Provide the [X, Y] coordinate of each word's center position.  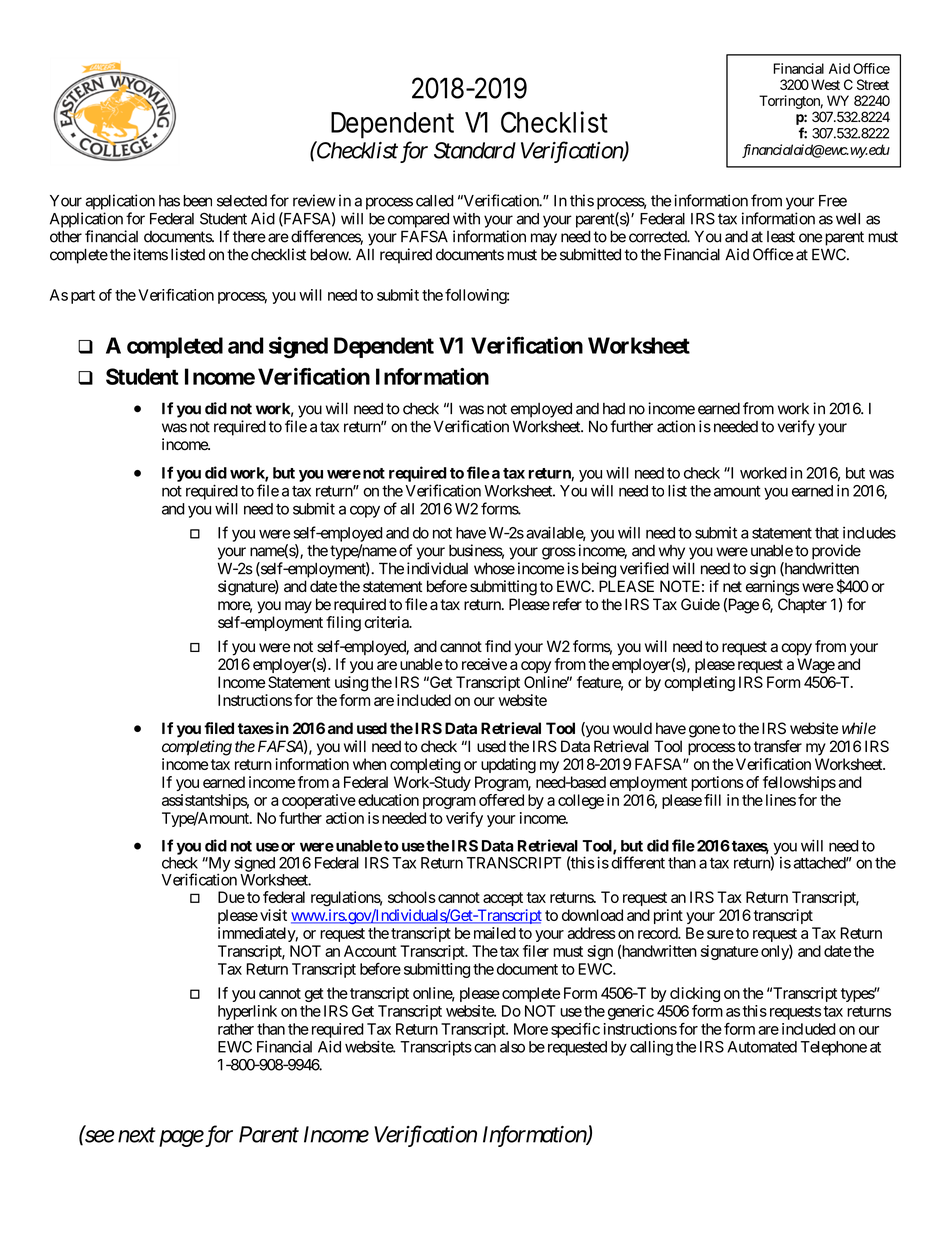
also [512, 1047]
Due [231, 897]
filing [343, 624]
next [137, 1135]
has [169, 201]
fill [712, 800]
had [614, 409]
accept [503, 899]
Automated [762, 1047]
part [83, 297]
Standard [475, 150]
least [781, 237]
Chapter [802, 605]
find [498, 646]
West [825, 84]
